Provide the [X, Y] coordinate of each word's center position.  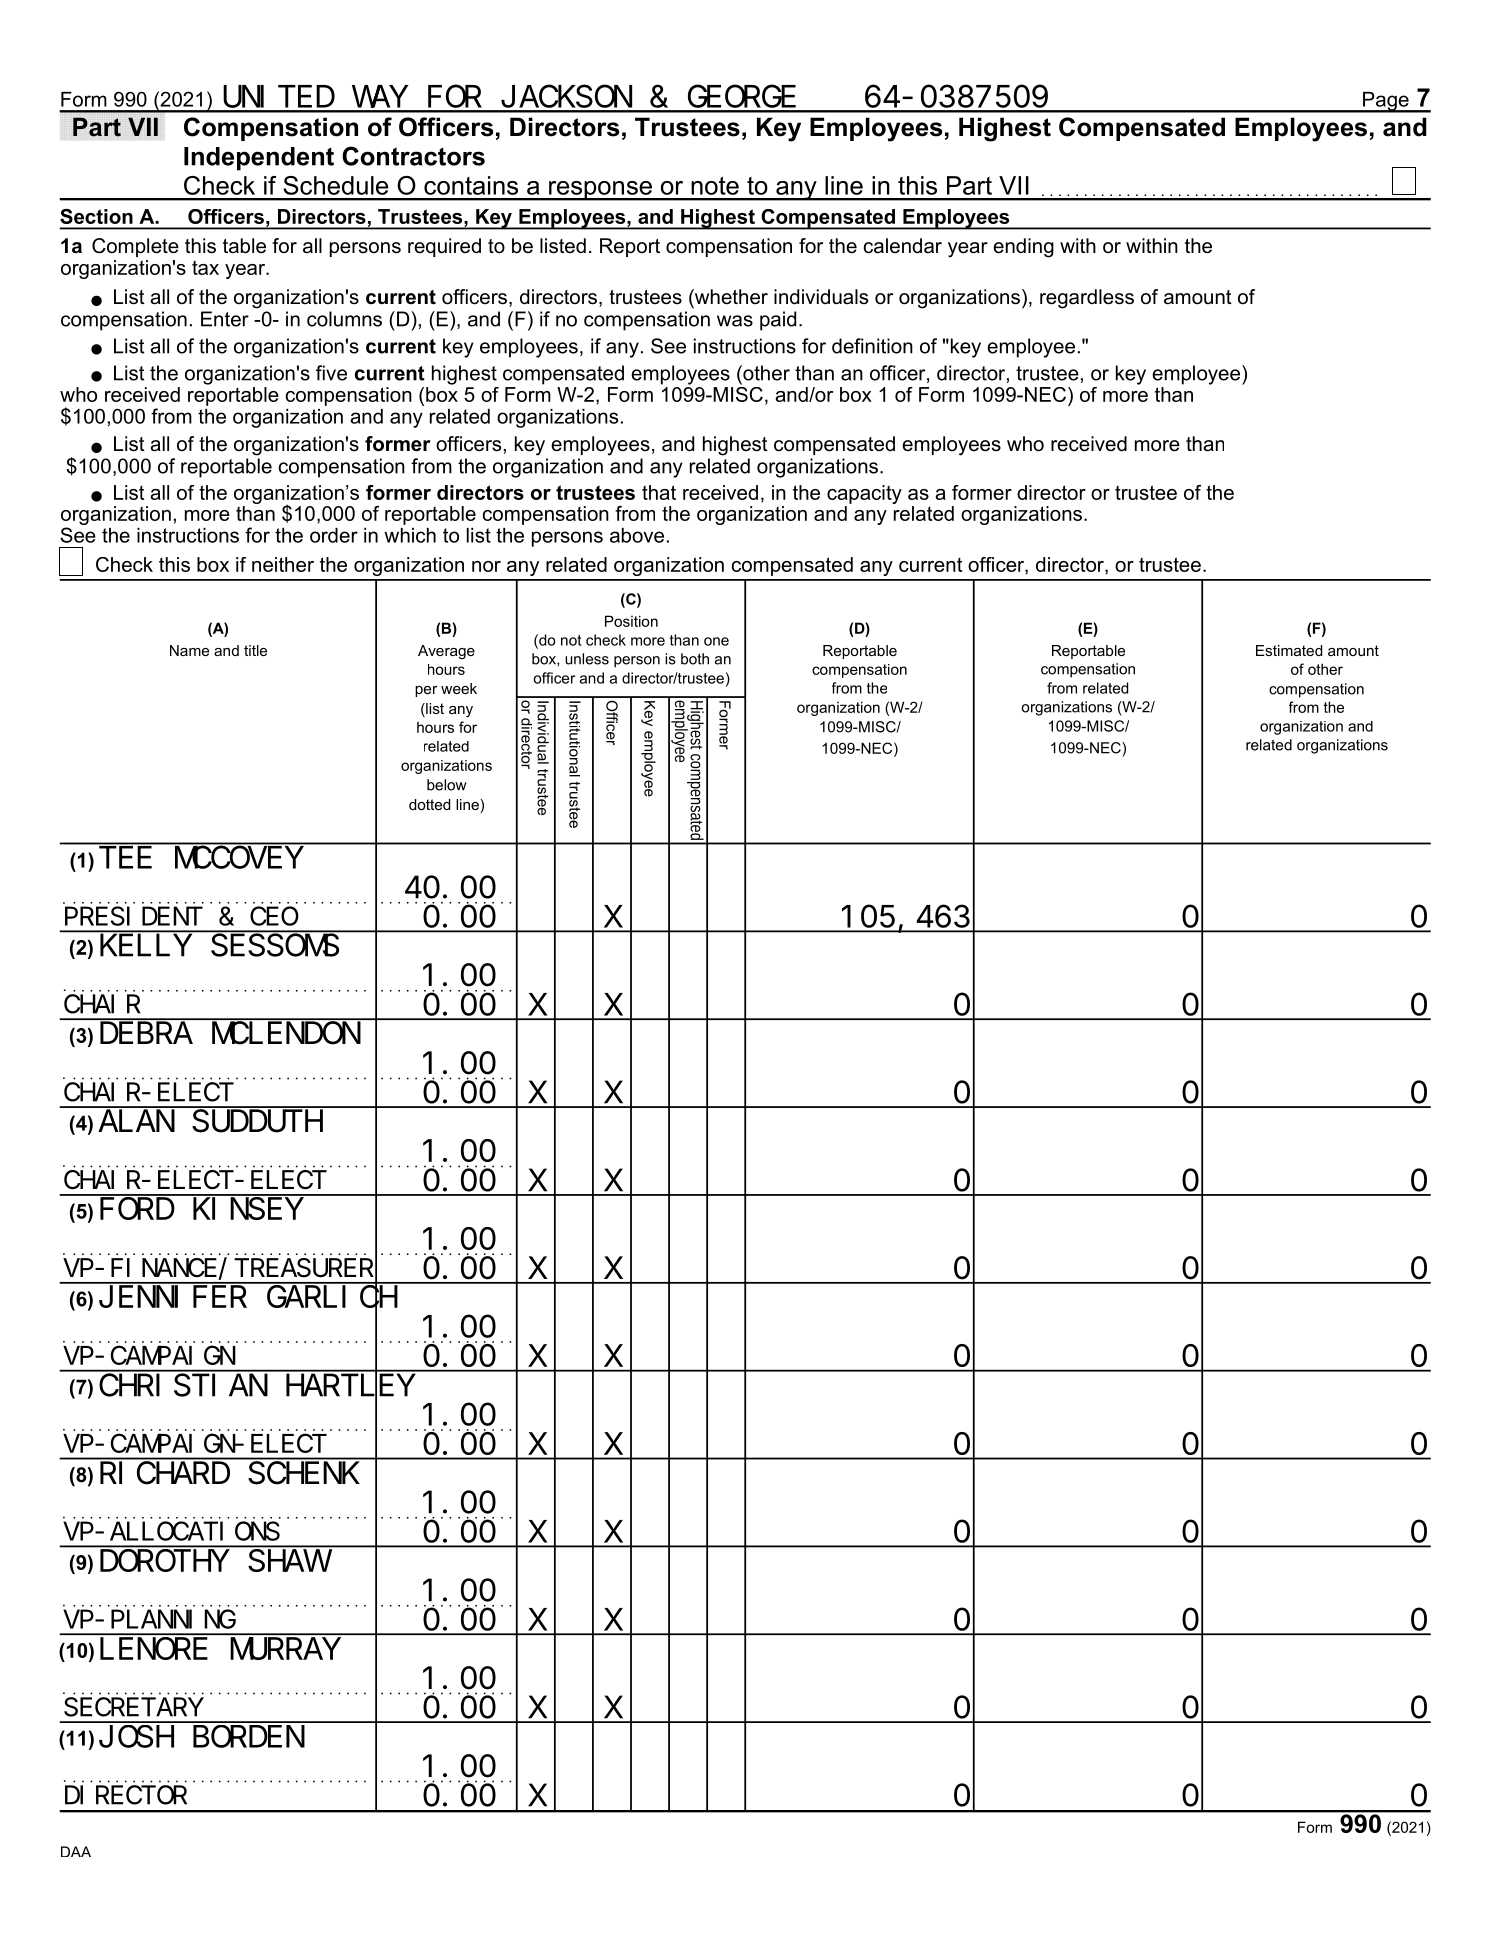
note [715, 186]
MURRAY [285, 1650]
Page [1386, 102]
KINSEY [248, 1209]
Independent [259, 159]
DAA [76, 1851]
